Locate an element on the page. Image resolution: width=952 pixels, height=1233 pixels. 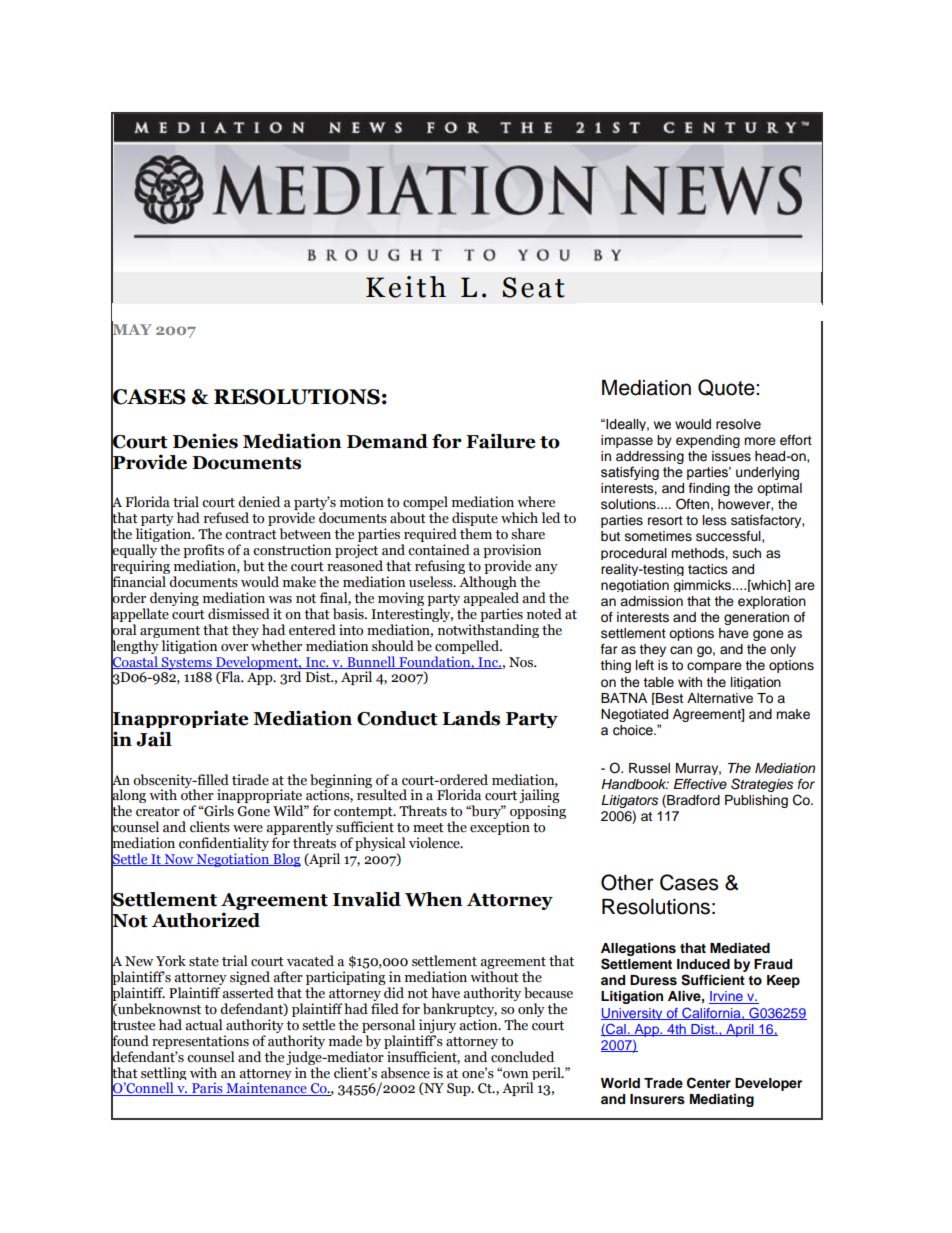
Lands is located at coordinates (471, 718).
